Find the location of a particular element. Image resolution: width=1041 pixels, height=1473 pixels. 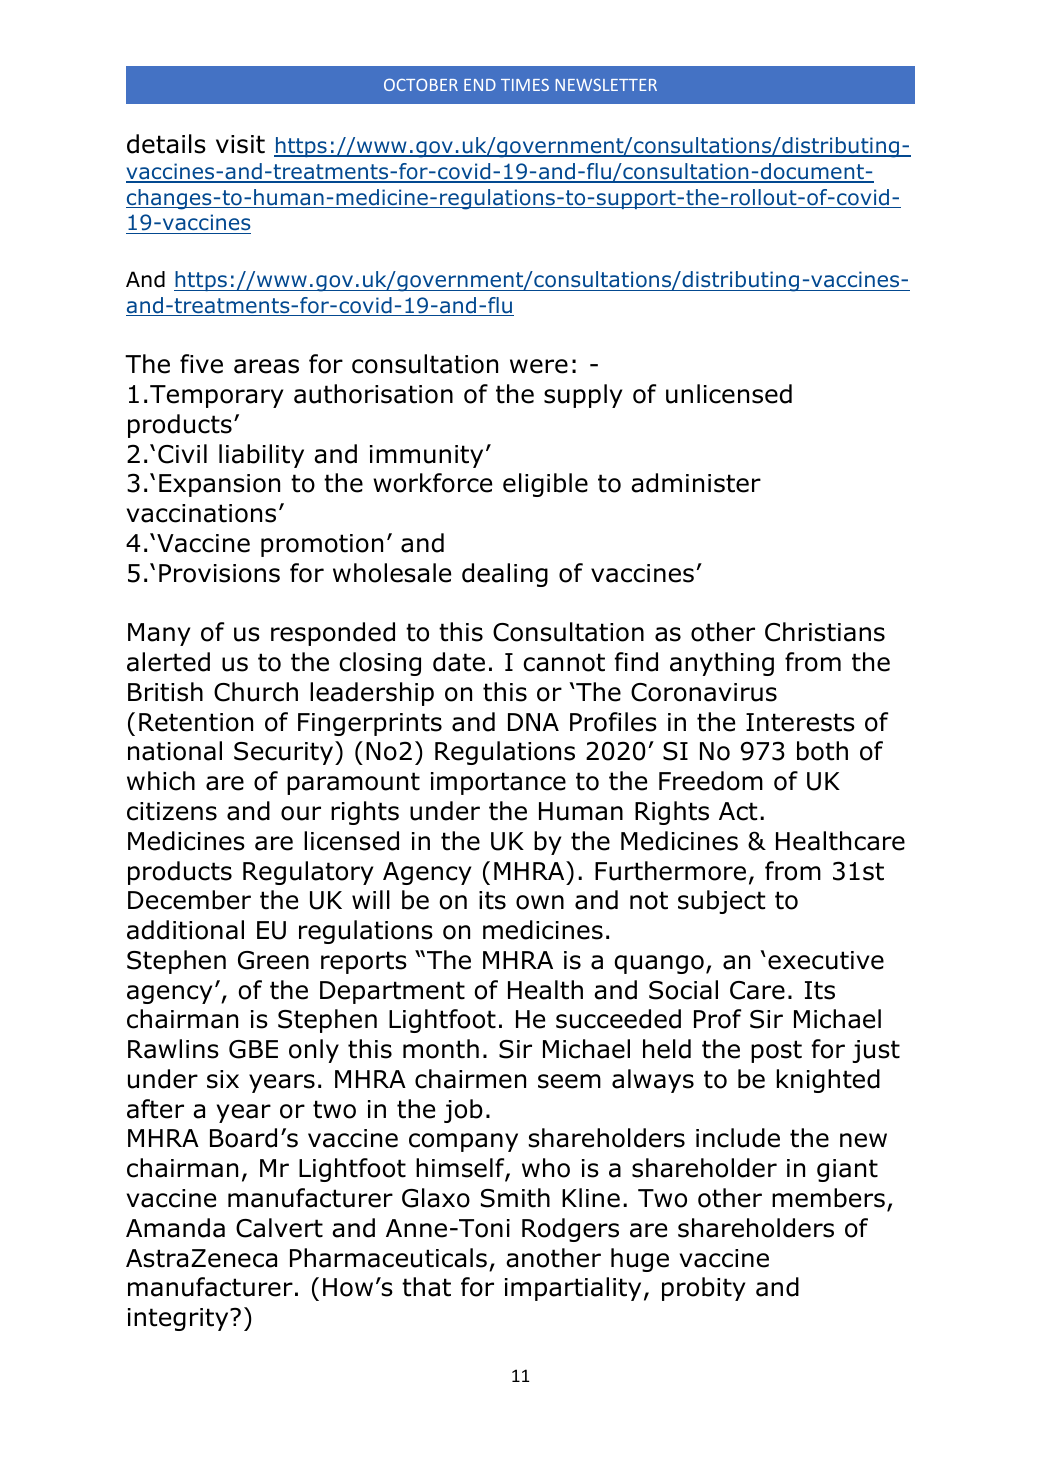

administer is located at coordinates (696, 483).
